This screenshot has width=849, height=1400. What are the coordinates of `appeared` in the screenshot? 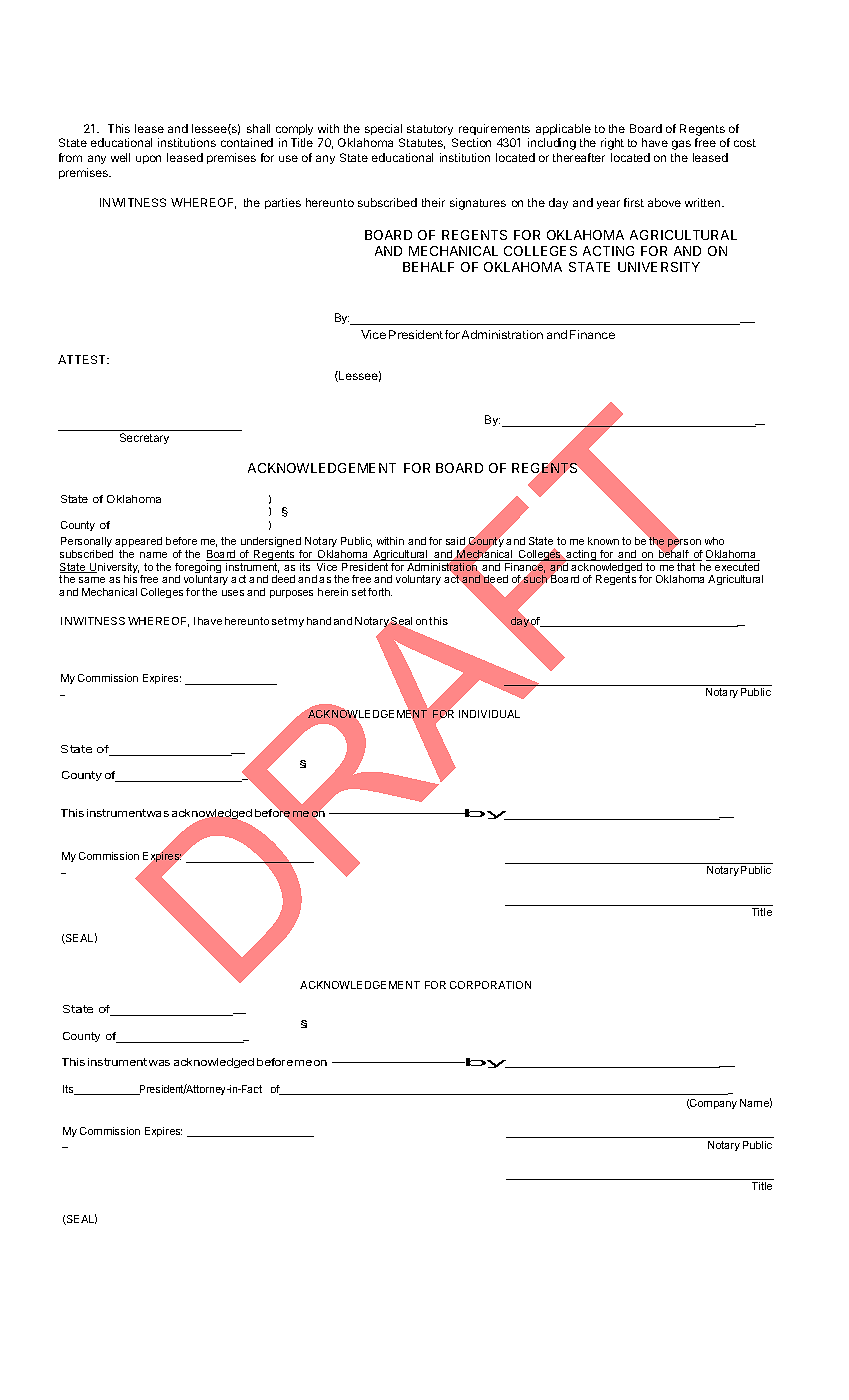 It's located at (138, 542).
